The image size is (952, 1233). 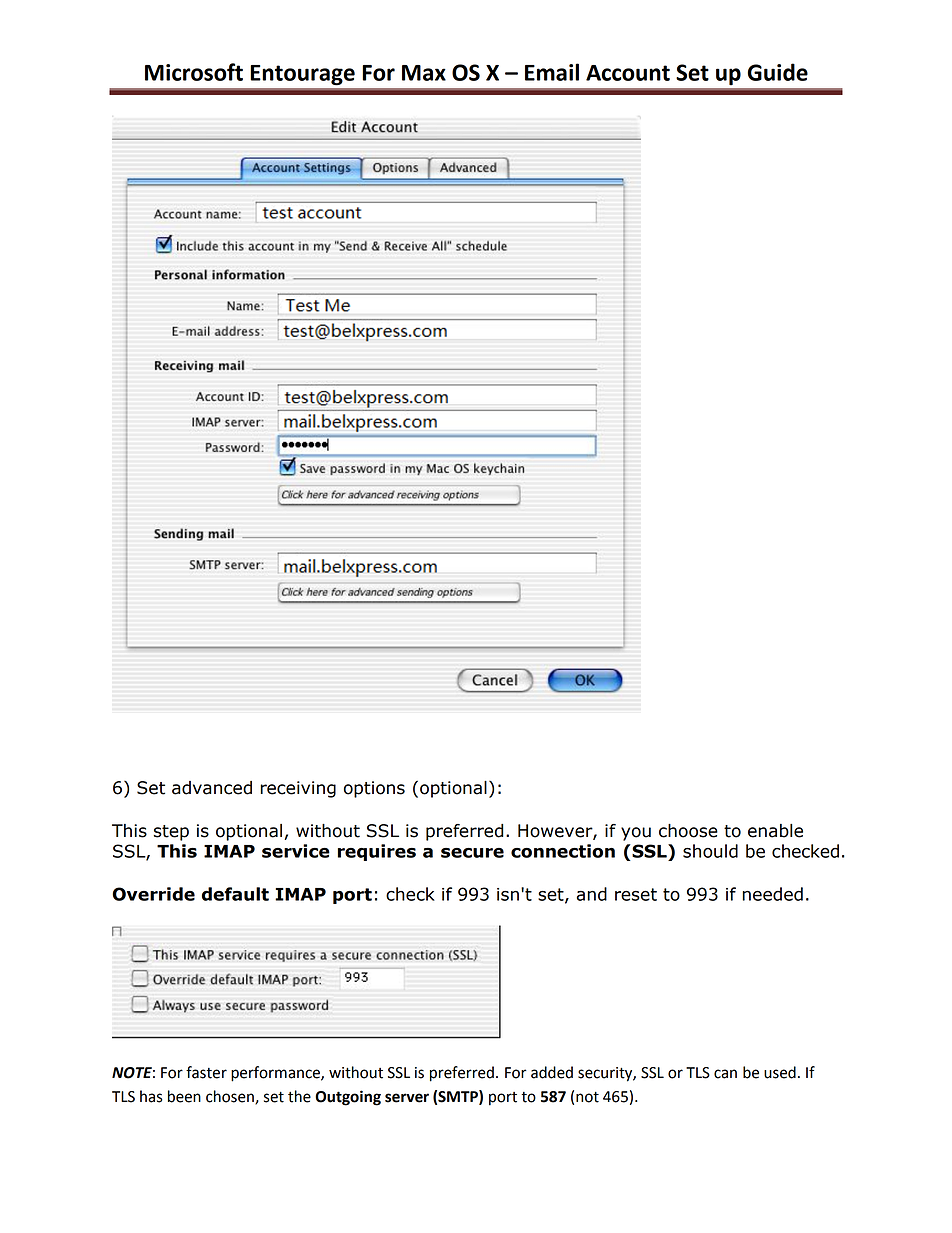 What do you see at coordinates (212, 788) in the image?
I see `advanced` at bounding box center [212, 788].
